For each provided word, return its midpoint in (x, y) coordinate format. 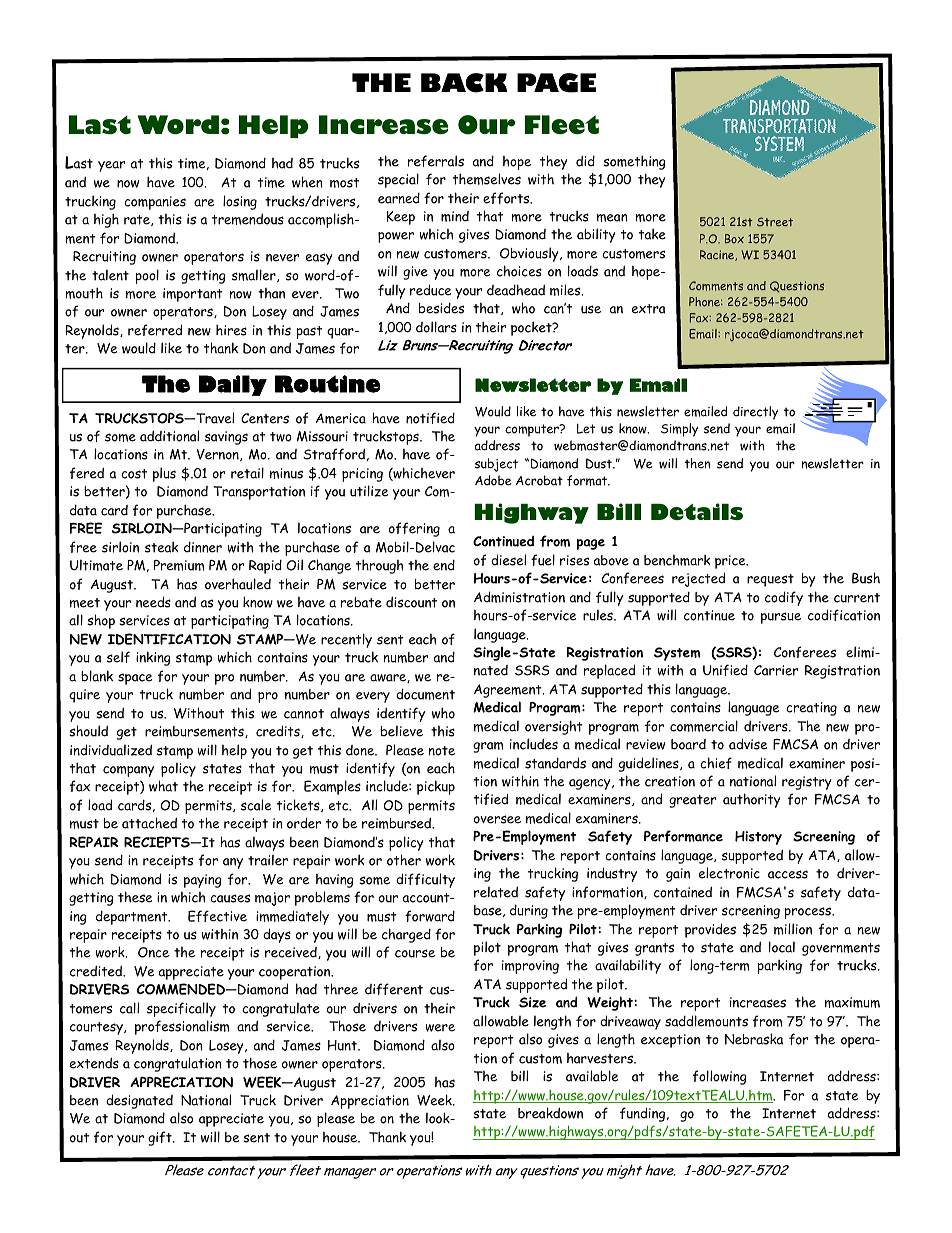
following (720, 1077)
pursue (781, 618)
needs (153, 602)
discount (411, 602)
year (111, 166)
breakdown (550, 1113)
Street (775, 222)
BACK (464, 83)
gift (161, 1138)
